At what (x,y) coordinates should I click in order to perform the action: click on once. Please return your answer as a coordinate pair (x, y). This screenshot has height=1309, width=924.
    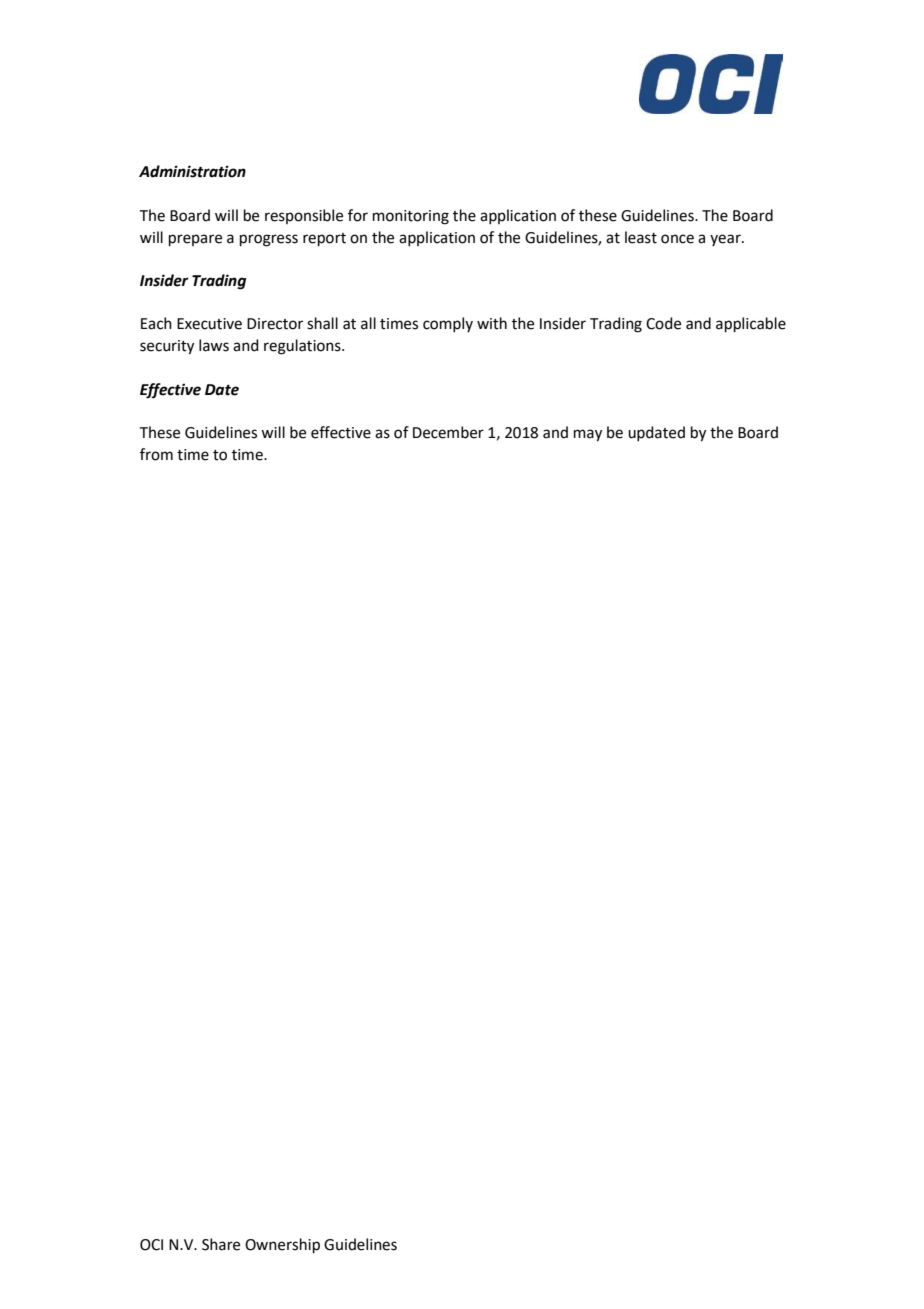
    Looking at the image, I should click on (677, 239).
